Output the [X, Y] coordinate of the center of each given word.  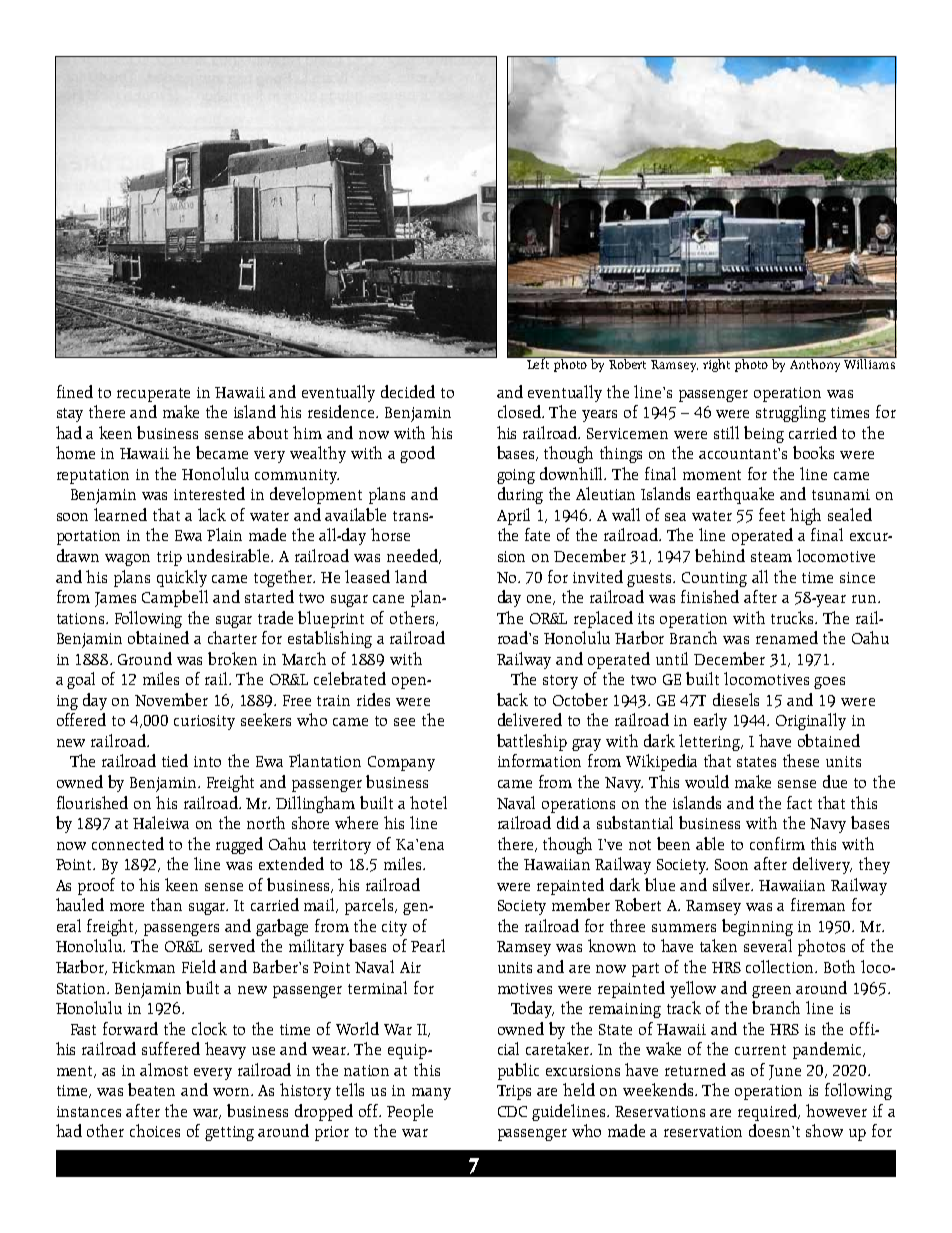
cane [388, 599]
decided [408, 391]
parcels [370, 906]
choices [155, 1130]
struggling [791, 413]
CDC [512, 1111]
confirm [777, 843]
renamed [787, 637]
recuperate [153, 395]
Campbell [175, 598]
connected [128, 843]
